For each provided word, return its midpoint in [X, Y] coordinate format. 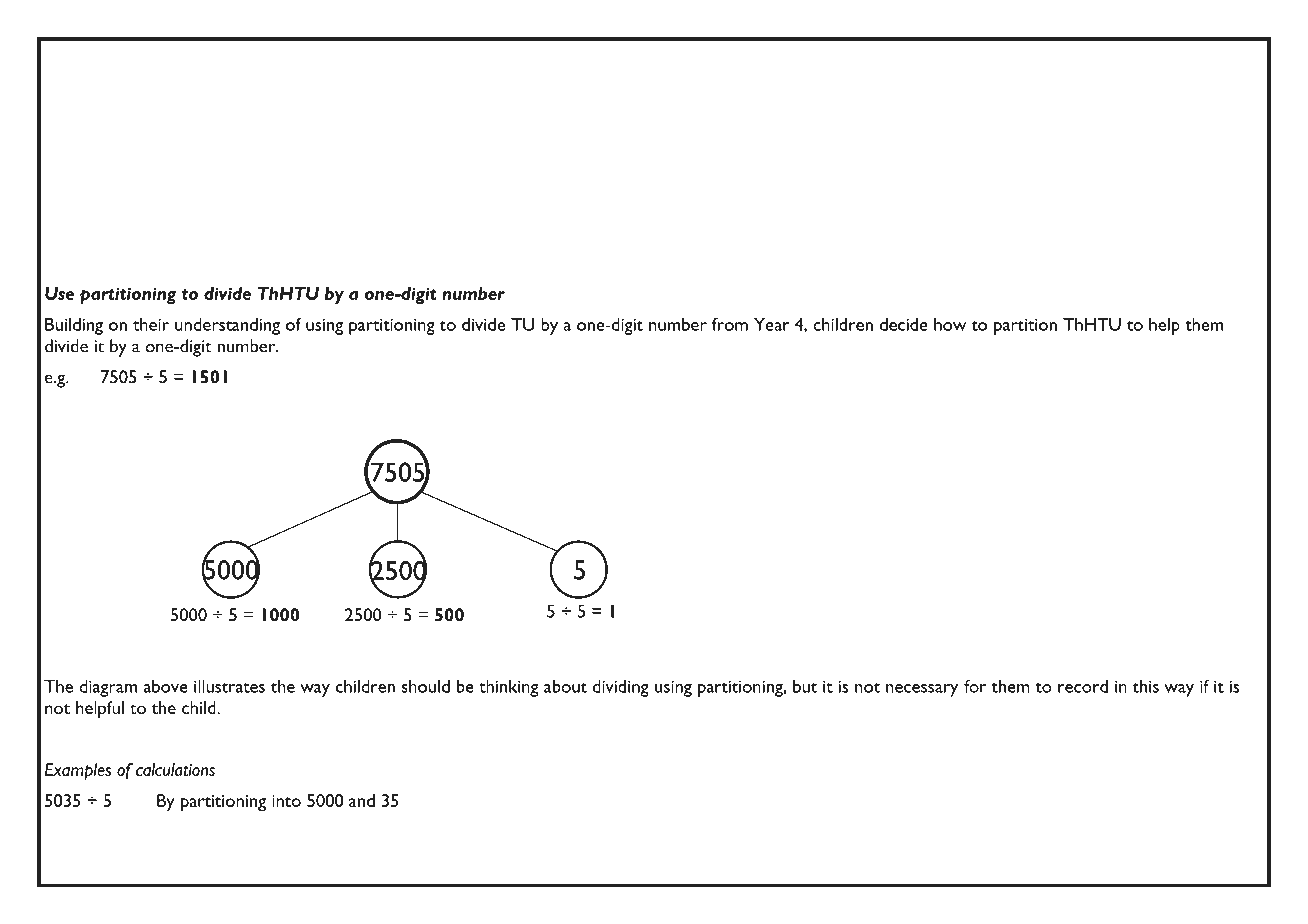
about [565, 686]
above [165, 686]
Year [772, 324]
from [730, 324]
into [286, 801]
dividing [621, 688]
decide [904, 324]
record [1083, 686]
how [950, 324]
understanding [227, 326]
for [975, 686]
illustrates [229, 686]
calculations [175, 769]
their [151, 324]
